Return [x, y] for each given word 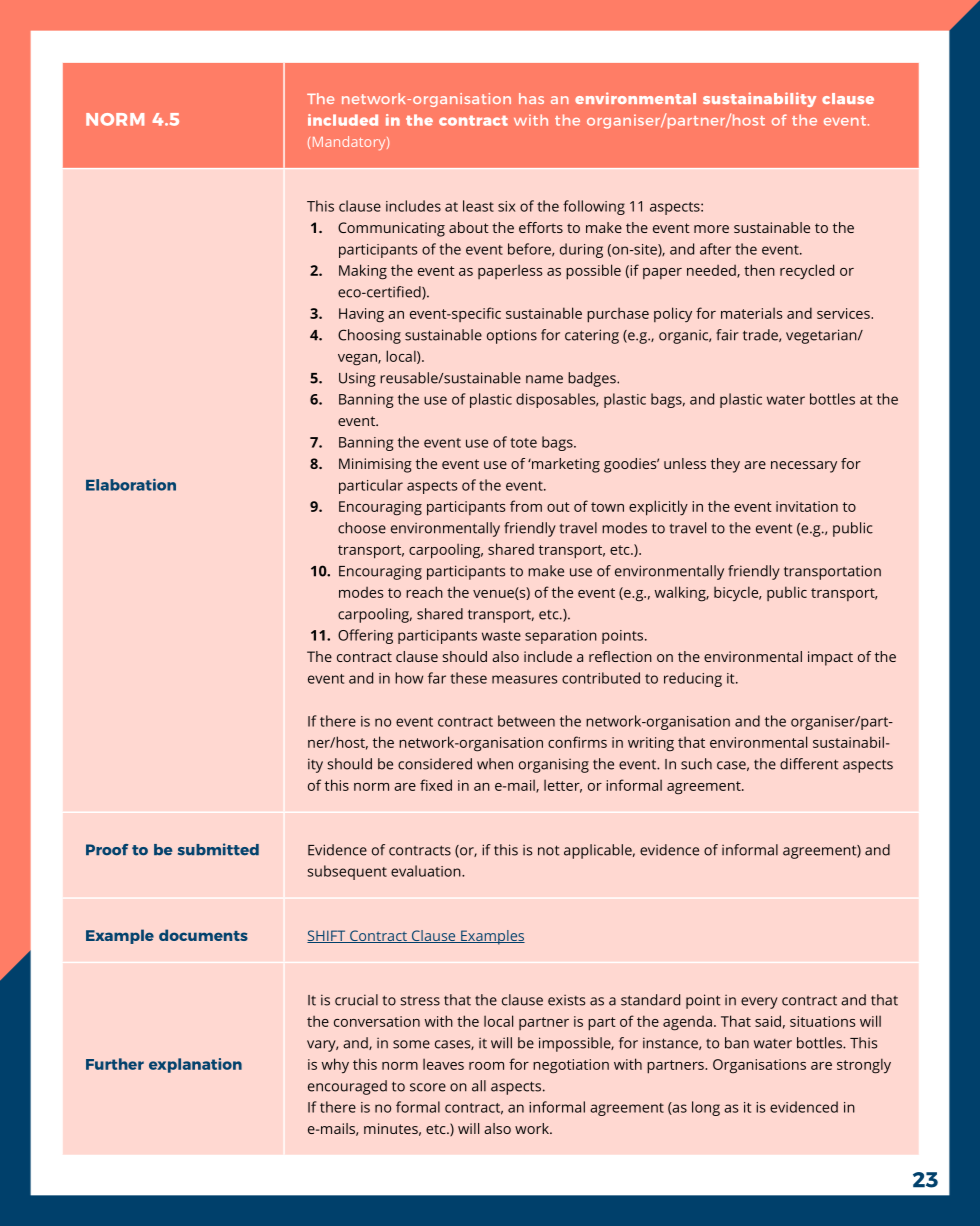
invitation [807, 506]
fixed [436, 785]
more [711, 229]
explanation [195, 1065]
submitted [218, 849]
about [469, 227]
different [809, 764]
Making [363, 272]
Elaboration [131, 485]
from [526, 506]
